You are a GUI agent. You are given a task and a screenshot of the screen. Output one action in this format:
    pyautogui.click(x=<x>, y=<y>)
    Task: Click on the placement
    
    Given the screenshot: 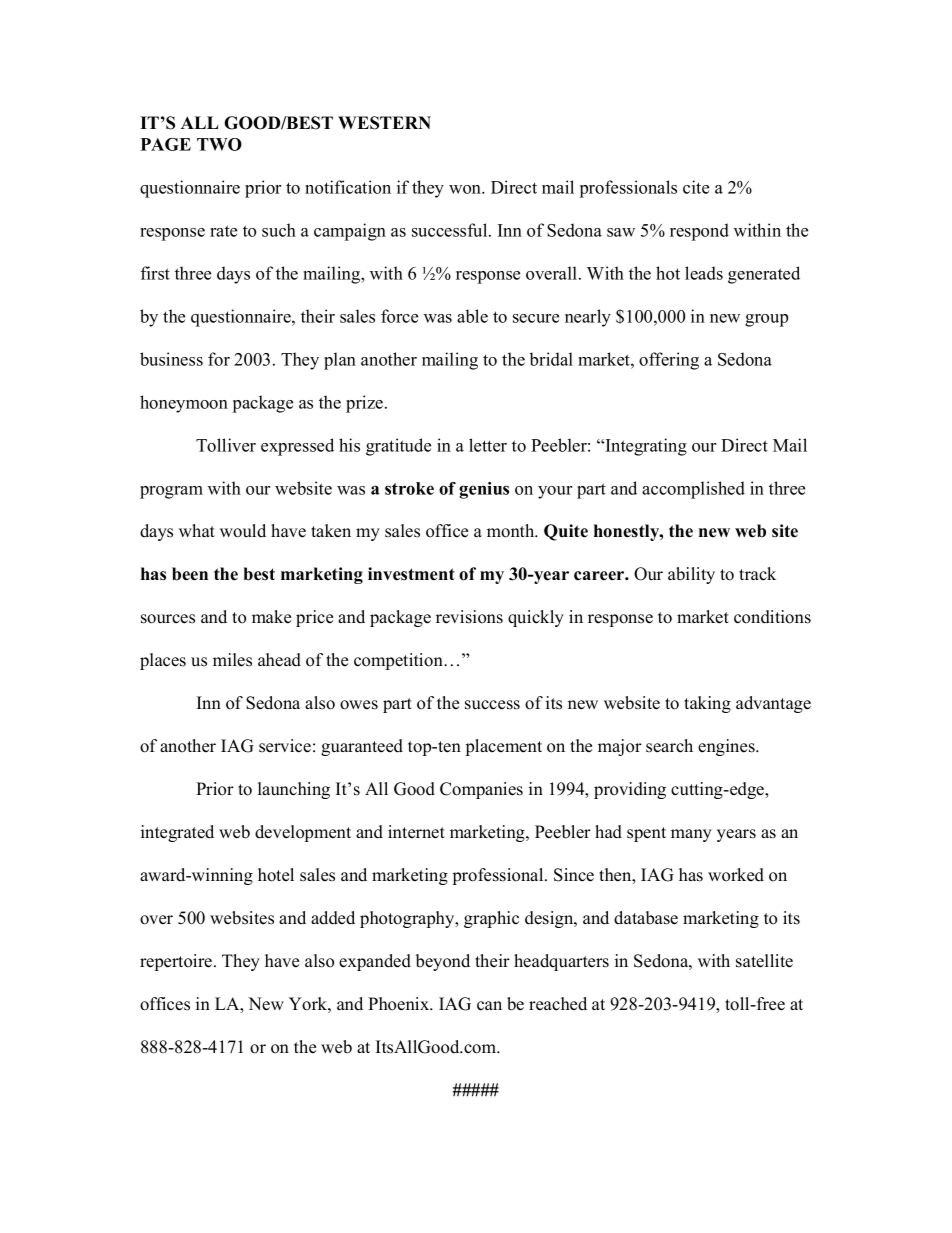 What is the action you would take?
    pyautogui.click(x=504, y=747)
